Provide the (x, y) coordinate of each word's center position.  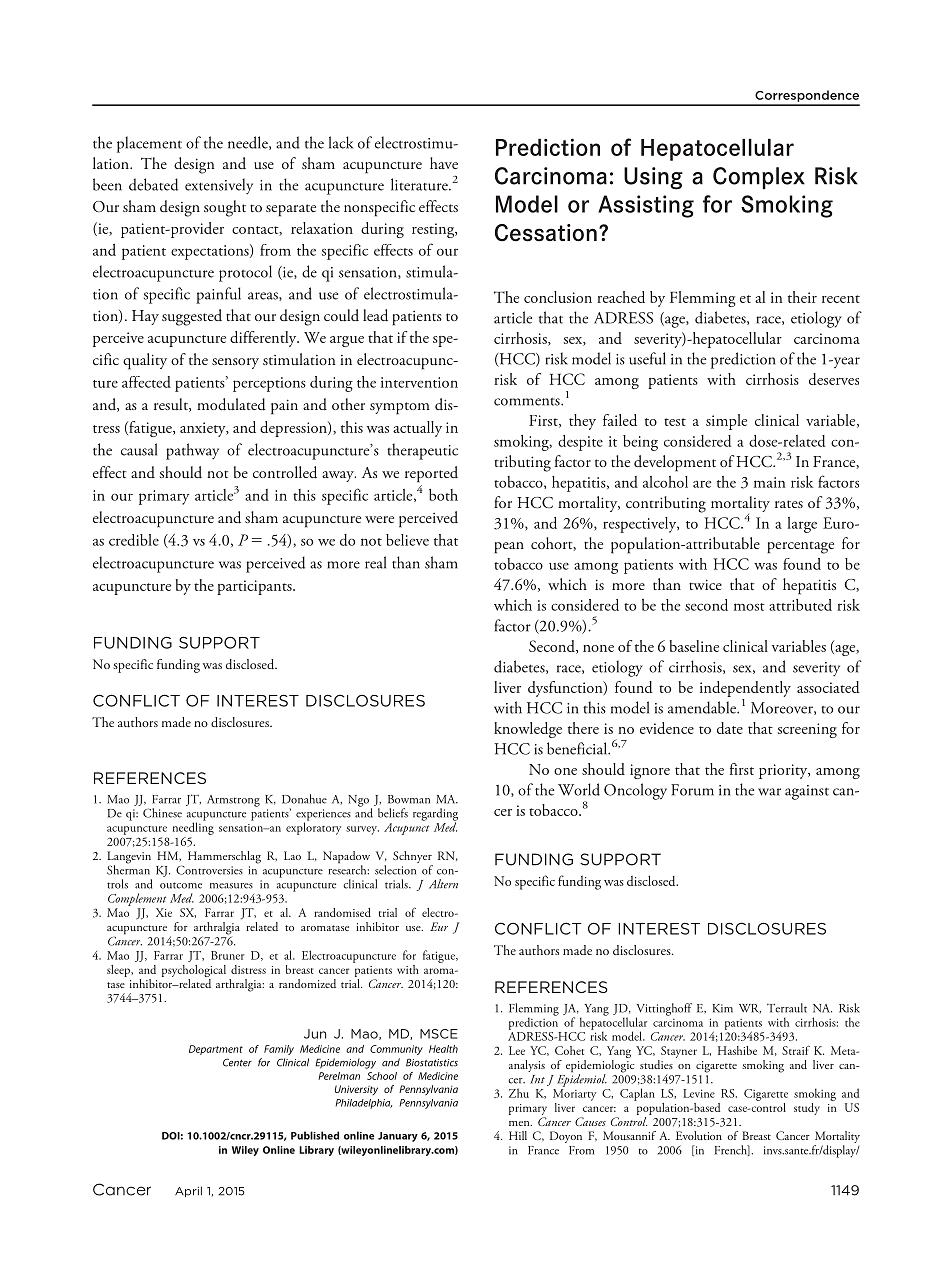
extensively (219, 186)
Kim (723, 1008)
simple (726, 422)
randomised (342, 912)
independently (745, 689)
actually (417, 429)
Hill (518, 1135)
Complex (759, 178)
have (444, 163)
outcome (181, 885)
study (807, 1109)
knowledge (528, 730)
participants (255, 587)
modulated (231, 404)
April (188, 1191)
